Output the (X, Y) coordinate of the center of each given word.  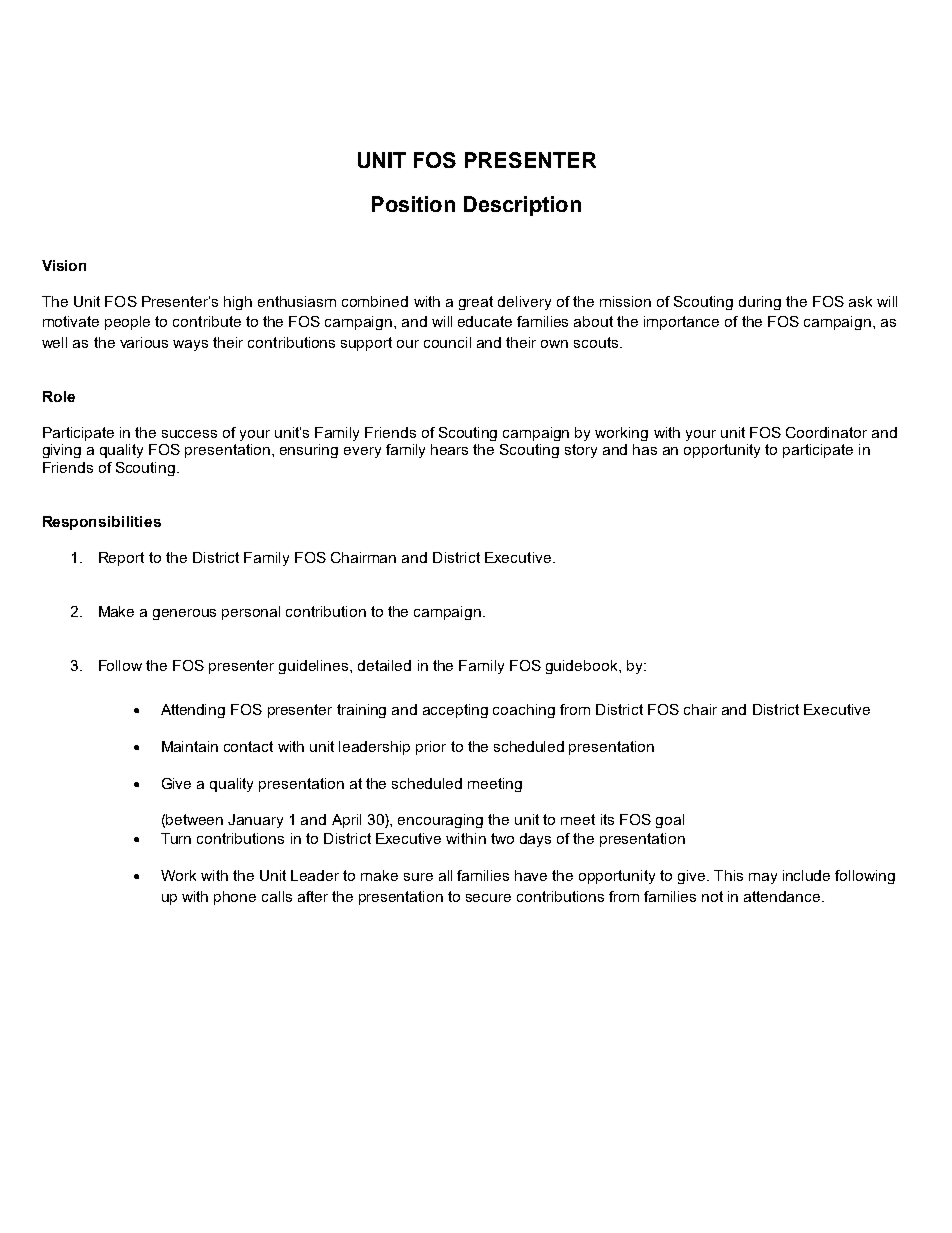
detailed (384, 665)
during (760, 303)
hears (449, 449)
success (189, 434)
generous (184, 614)
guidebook (583, 667)
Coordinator (826, 432)
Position (413, 204)
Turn (176, 838)
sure (418, 877)
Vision (64, 265)
